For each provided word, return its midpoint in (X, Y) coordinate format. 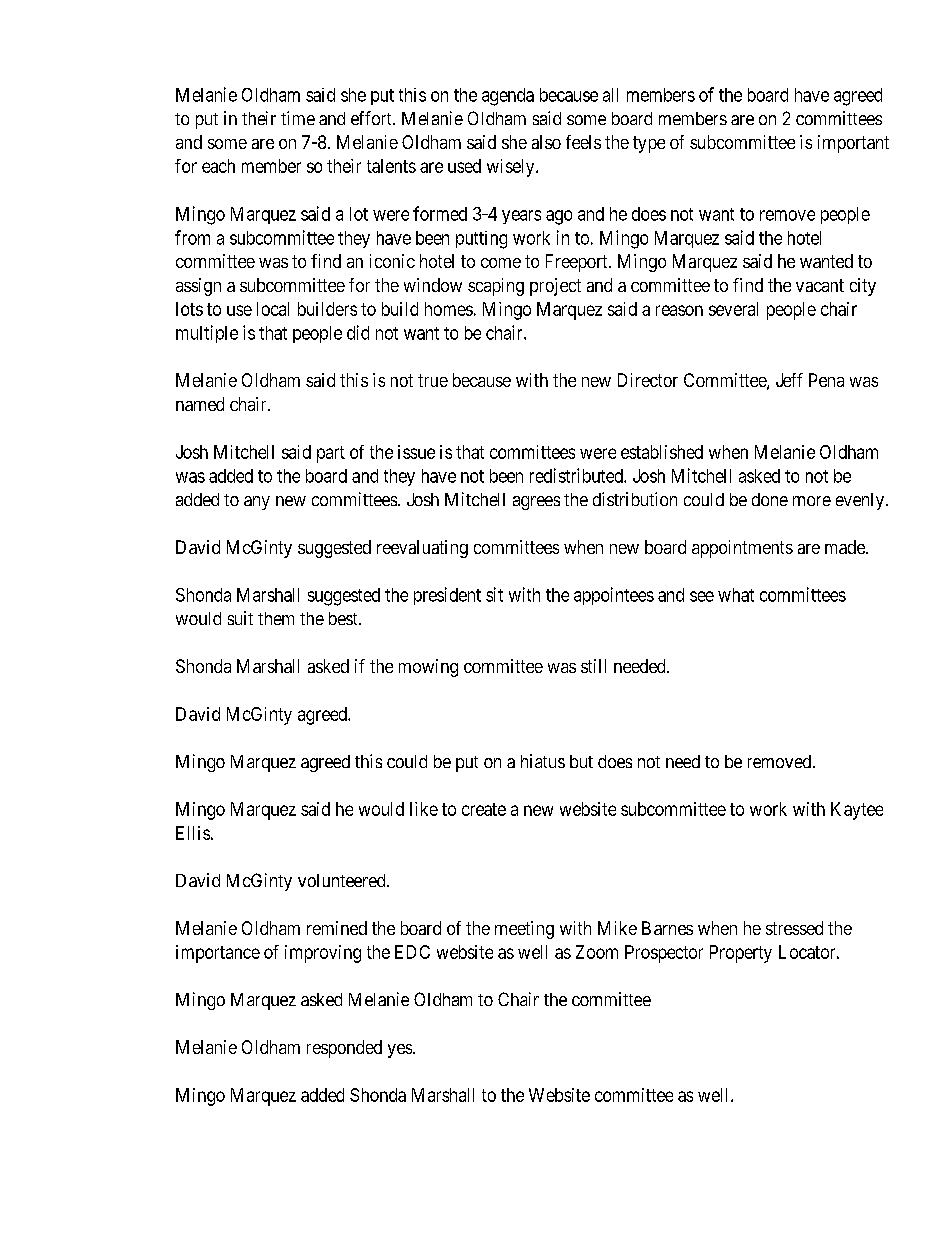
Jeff (789, 380)
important (853, 144)
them (276, 618)
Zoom (597, 952)
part (331, 454)
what (736, 595)
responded (344, 1049)
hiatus (543, 761)
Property (741, 954)
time (298, 118)
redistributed (577, 475)
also (546, 142)
